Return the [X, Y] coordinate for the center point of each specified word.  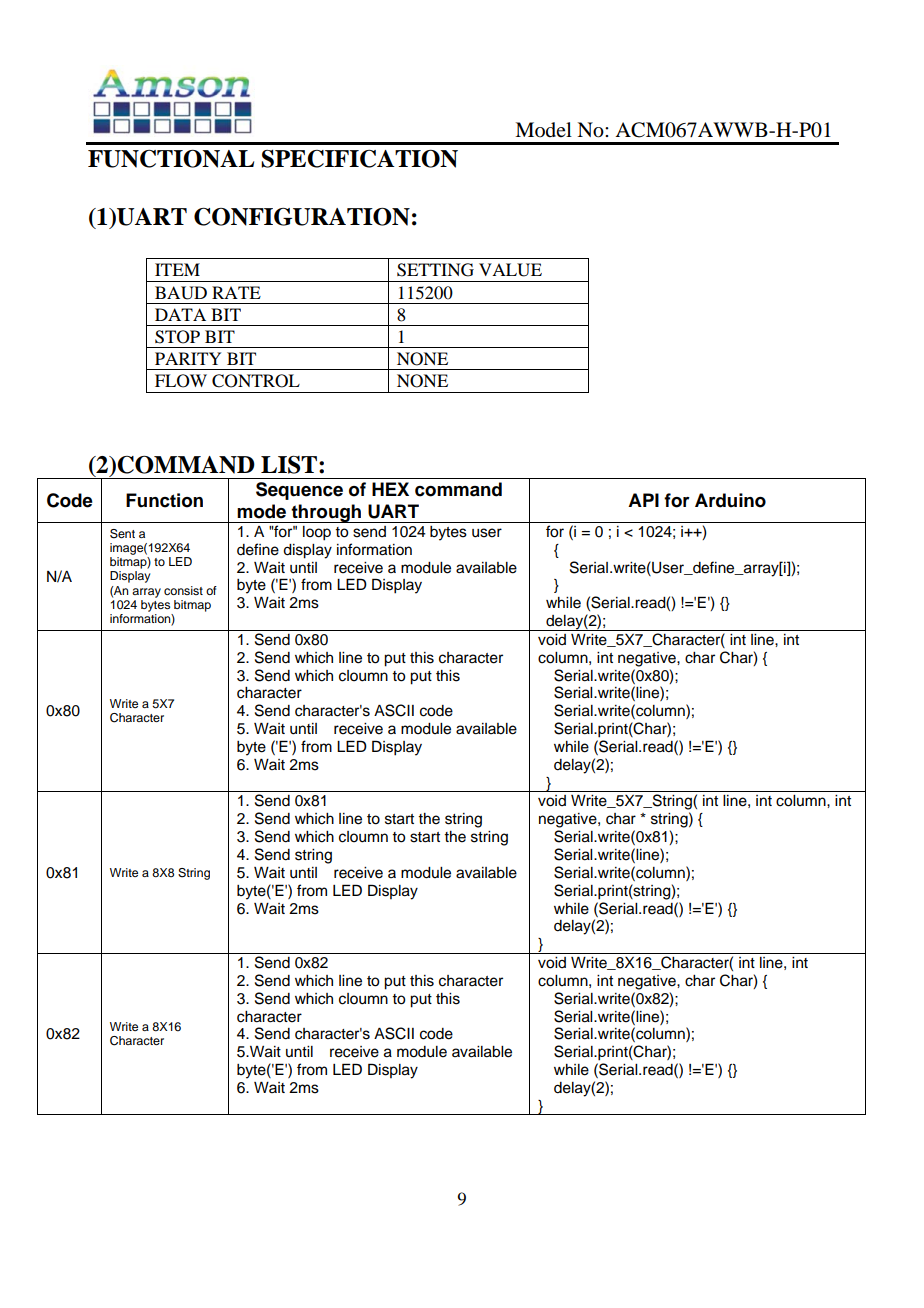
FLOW [181, 381]
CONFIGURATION [302, 217]
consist [183, 590]
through [326, 513]
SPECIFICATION [359, 158]
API [643, 500]
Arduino [730, 500]
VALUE [510, 270]
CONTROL [256, 381]
